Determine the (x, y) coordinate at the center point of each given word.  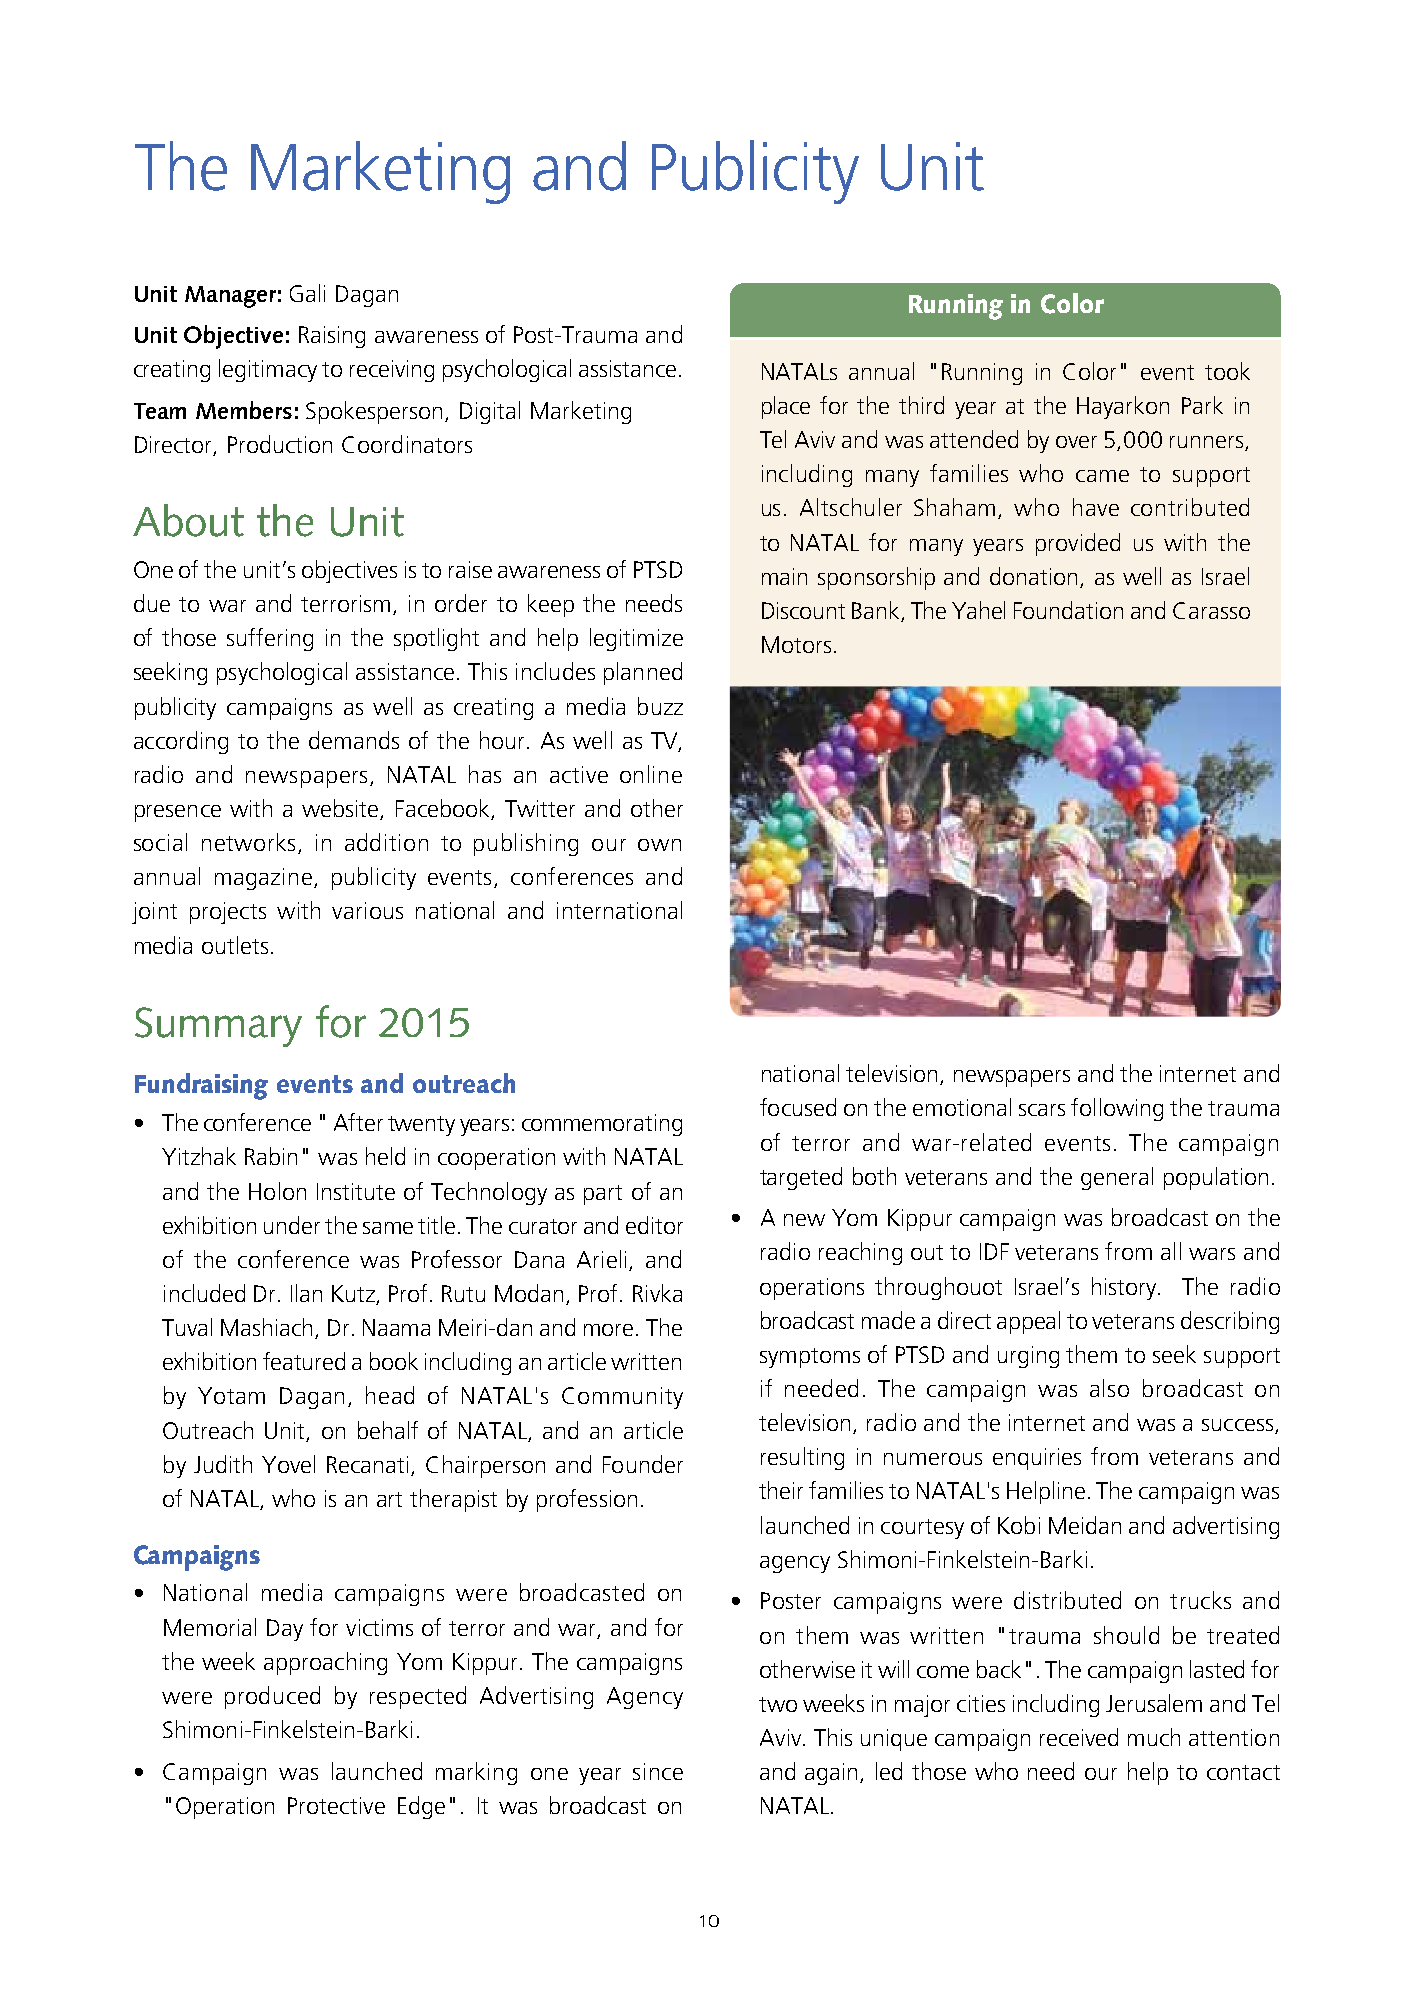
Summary (218, 1027)
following (1117, 1109)
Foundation (1068, 610)
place (786, 407)
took (1227, 371)
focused (798, 1107)
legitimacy (268, 370)
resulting (802, 1458)
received (1079, 1737)
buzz (660, 706)
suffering (270, 639)
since (658, 1771)
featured (304, 1361)
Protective (336, 1805)
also (1109, 1388)
